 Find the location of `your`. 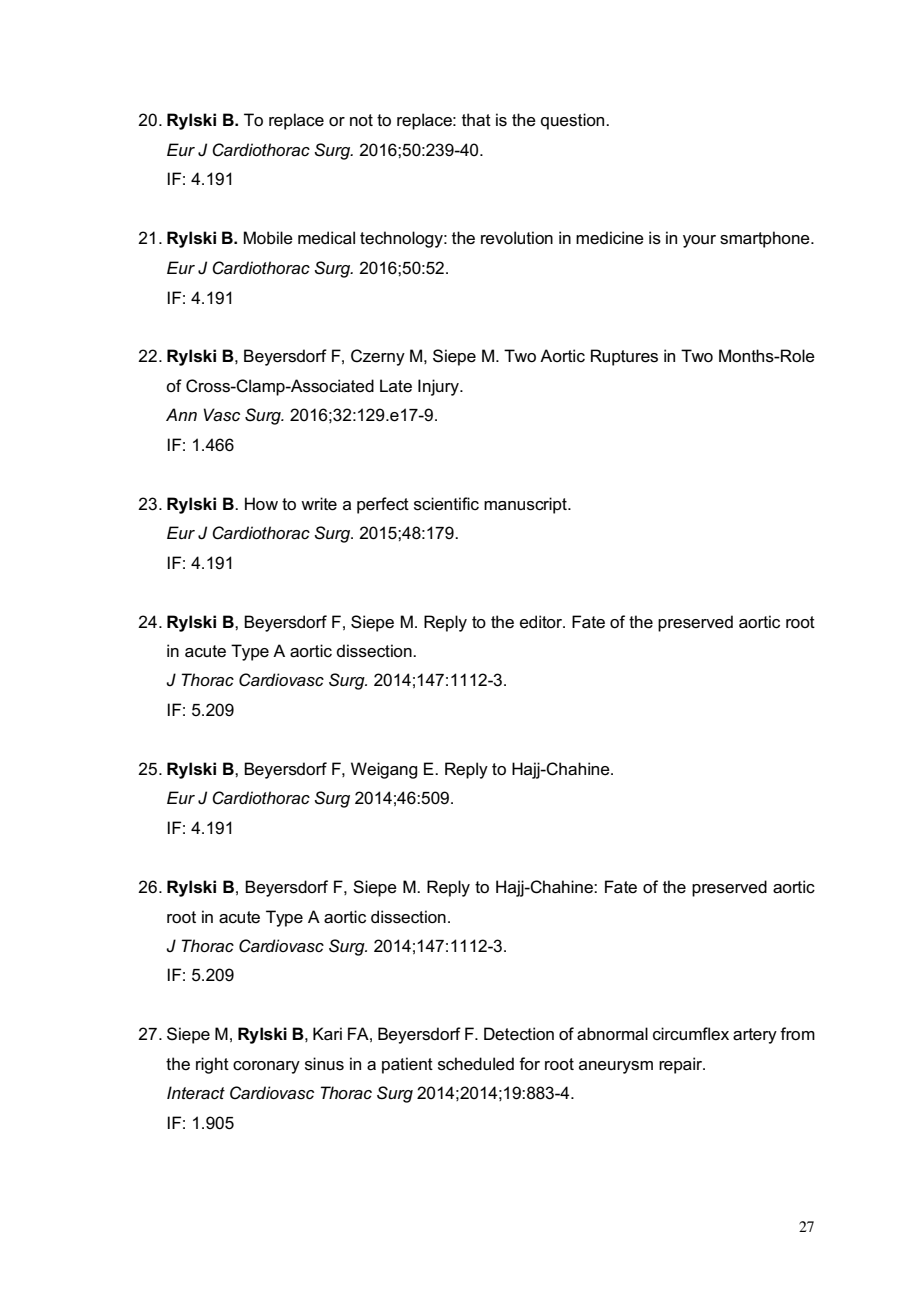

your is located at coordinates (699, 241).
